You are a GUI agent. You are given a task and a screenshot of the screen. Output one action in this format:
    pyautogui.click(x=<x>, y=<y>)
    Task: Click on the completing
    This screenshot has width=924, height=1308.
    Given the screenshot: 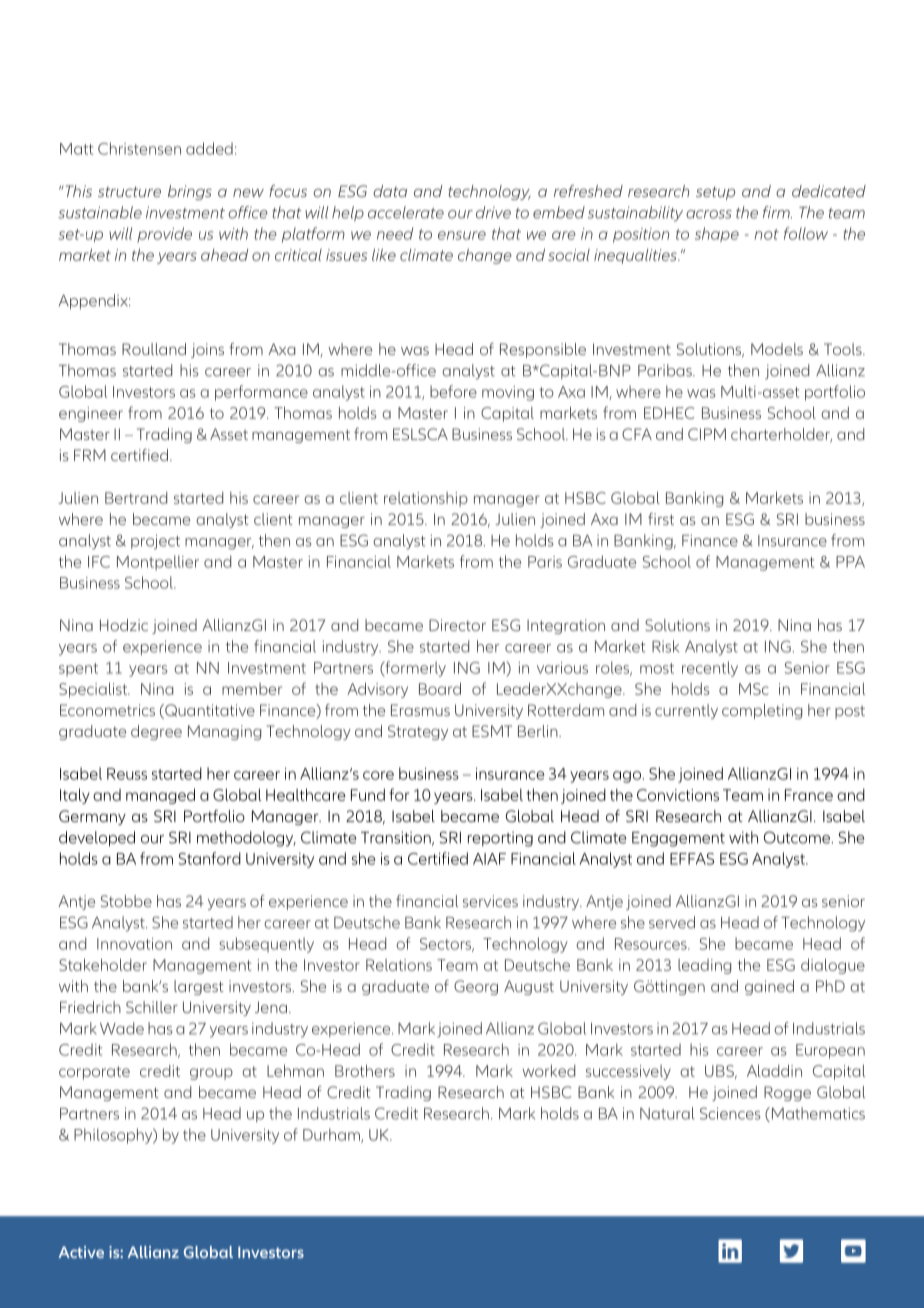 What is the action you would take?
    pyautogui.click(x=762, y=711)
